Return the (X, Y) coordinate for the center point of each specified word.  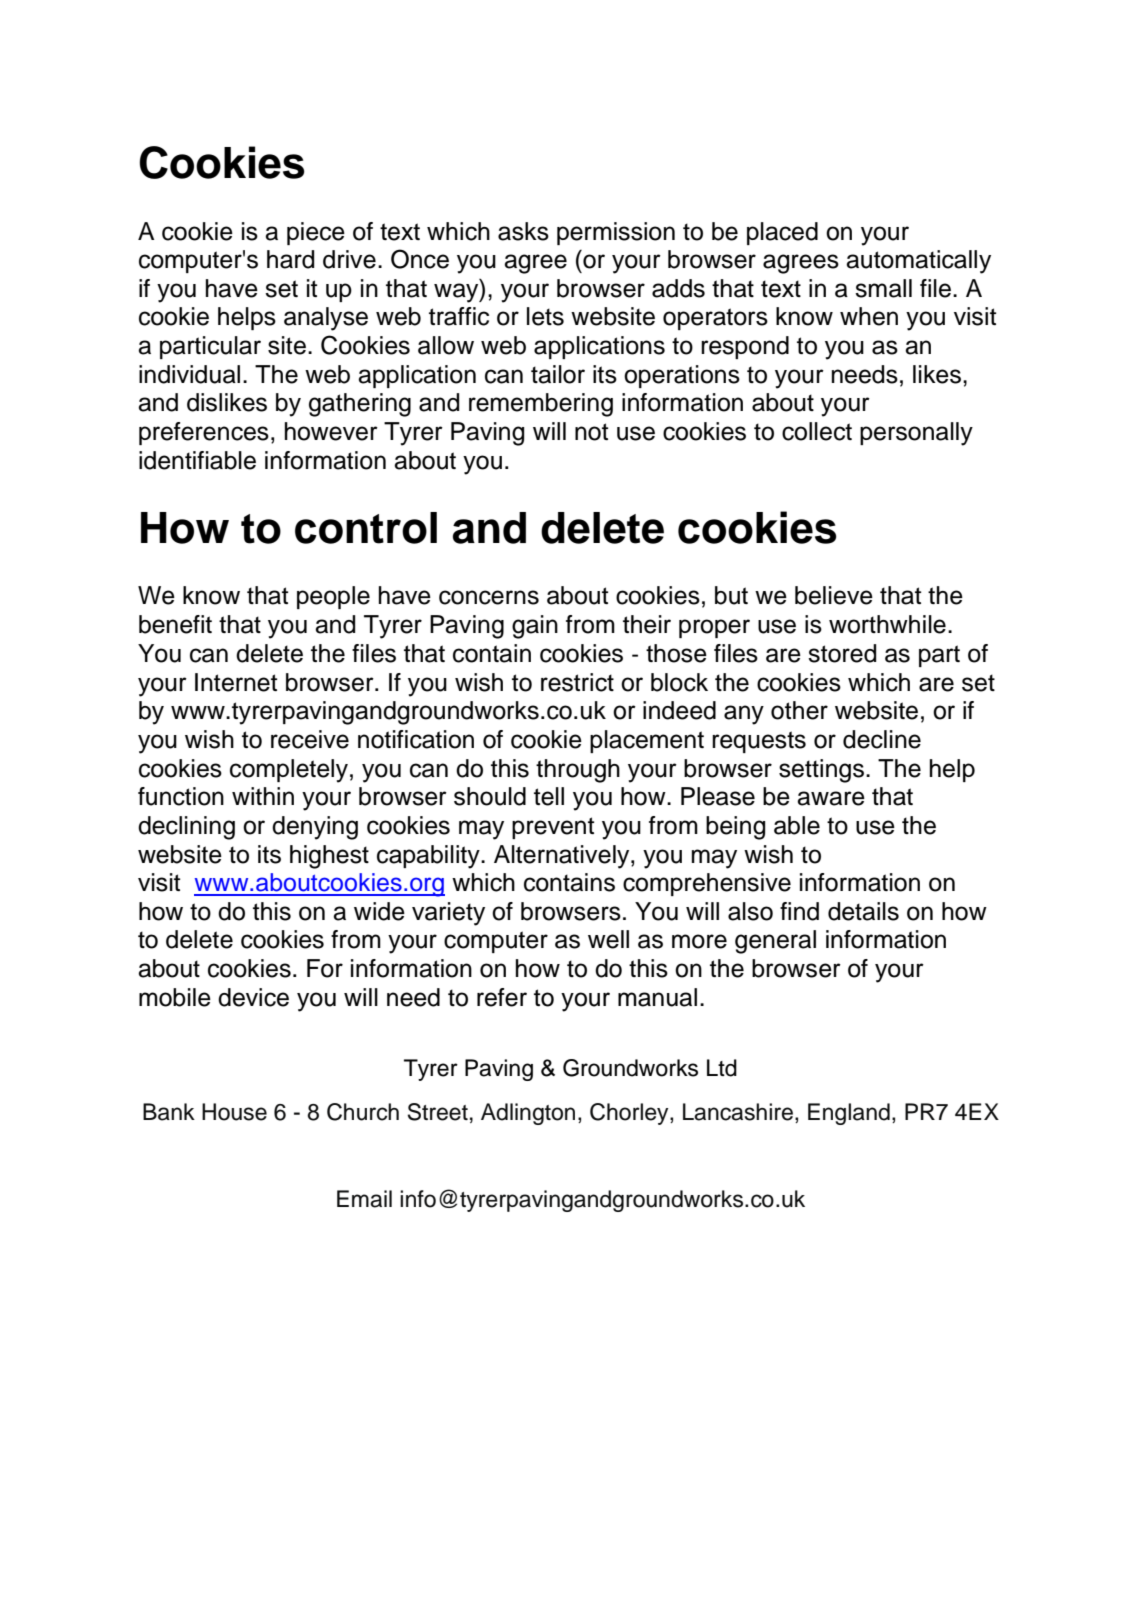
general (775, 942)
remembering (541, 405)
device (253, 997)
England (849, 1114)
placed (782, 233)
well (608, 939)
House (234, 1112)
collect (817, 431)
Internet (236, 682)
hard (290, 259)
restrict (577, 682)
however (331, 431)
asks (523, 231)
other (799, 710)
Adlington (528, 1114)
